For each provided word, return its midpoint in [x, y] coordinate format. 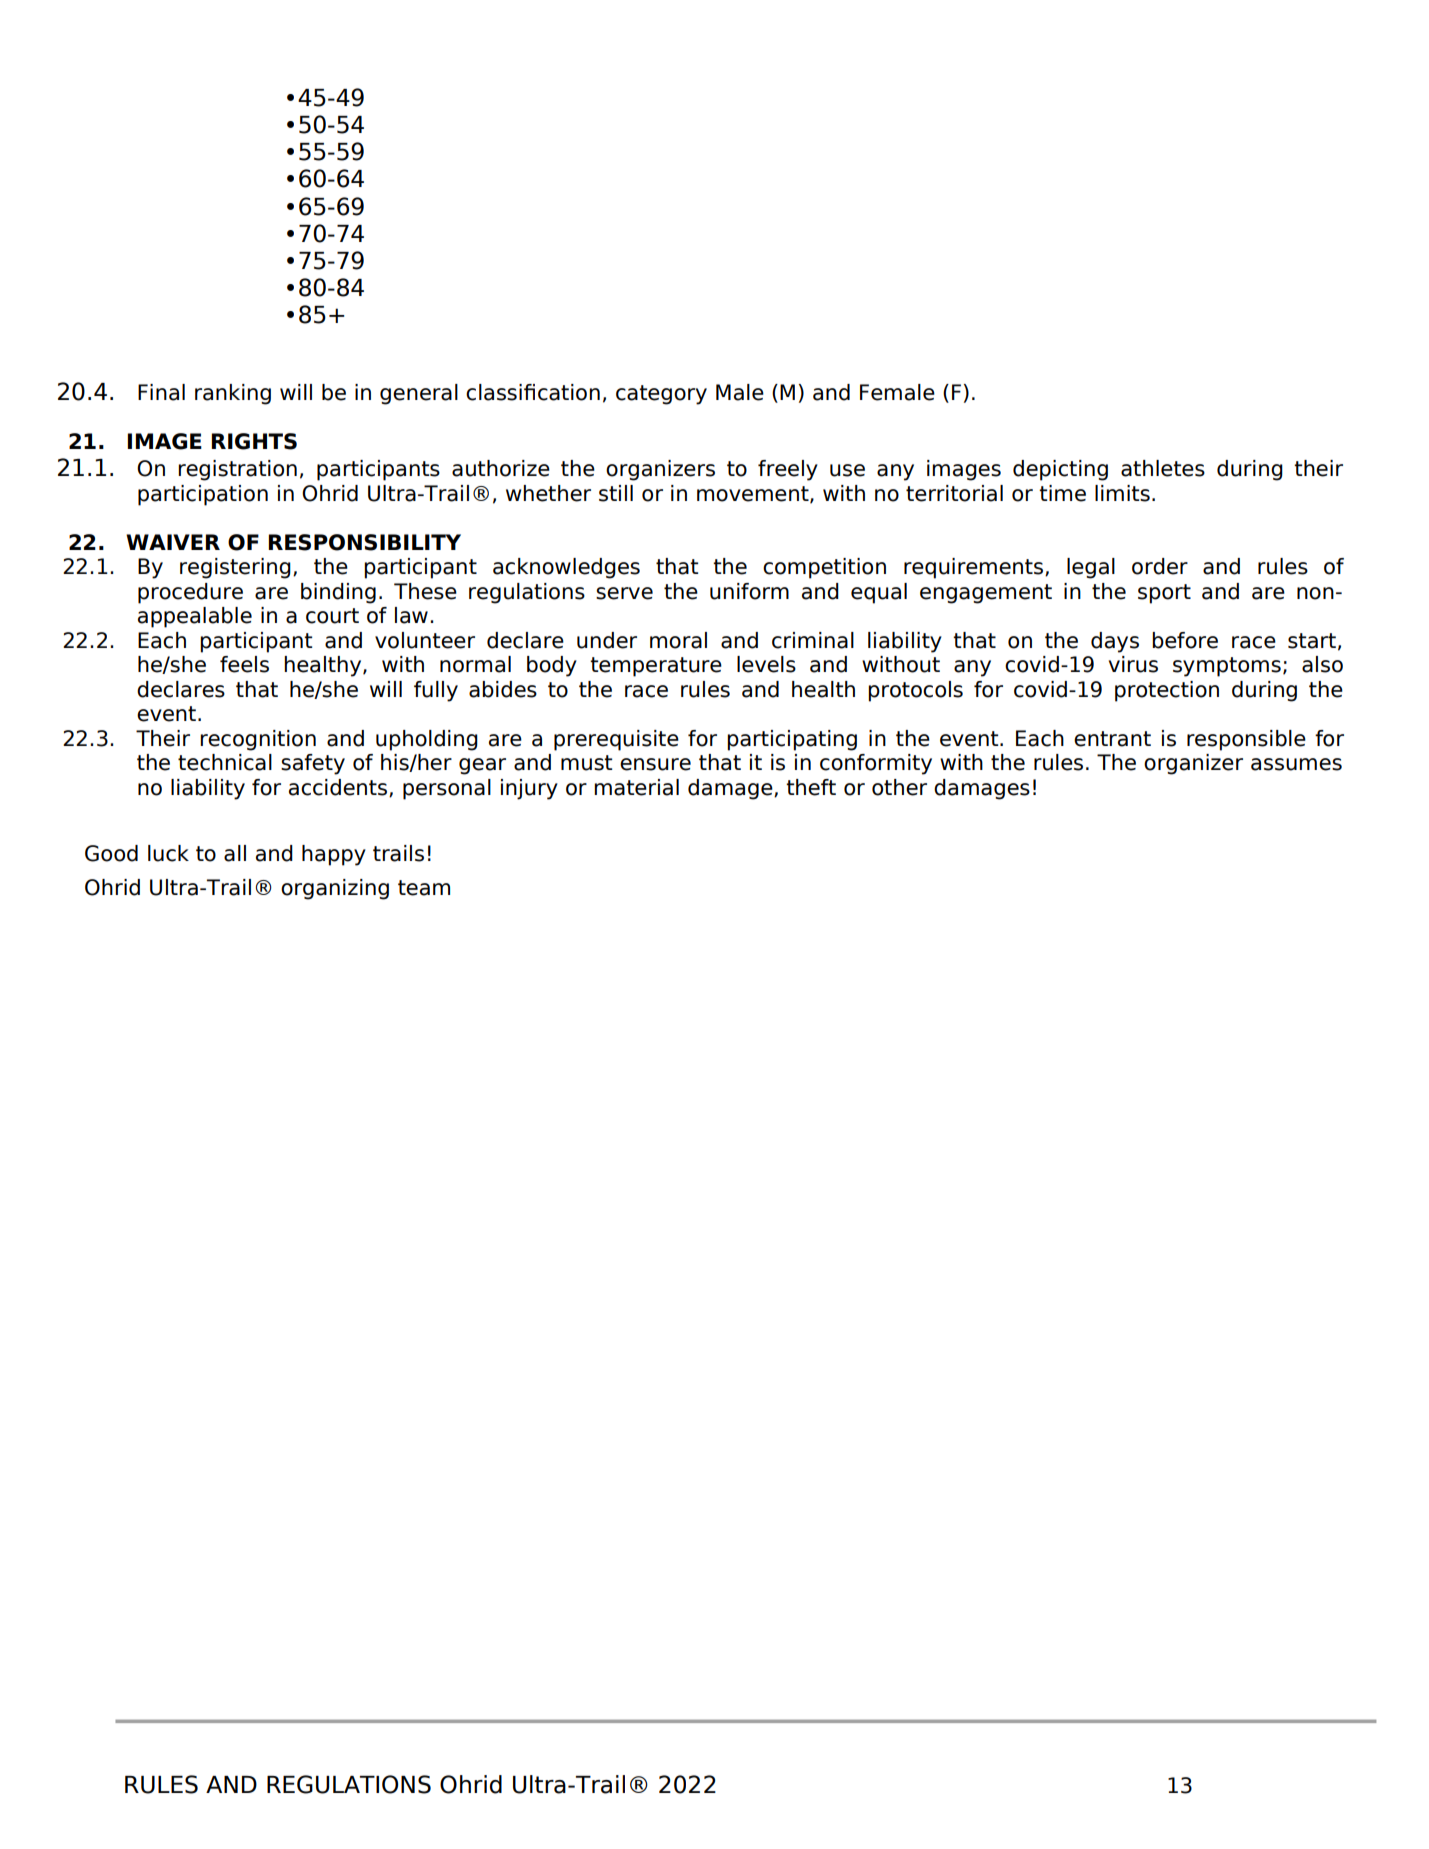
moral [678, 640]
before [1185, 640]
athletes [1163, 468]
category [661, 395]
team [424, 888]
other [899, 787]
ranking [233, 394]
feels [244, 664]
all [235, 853]
